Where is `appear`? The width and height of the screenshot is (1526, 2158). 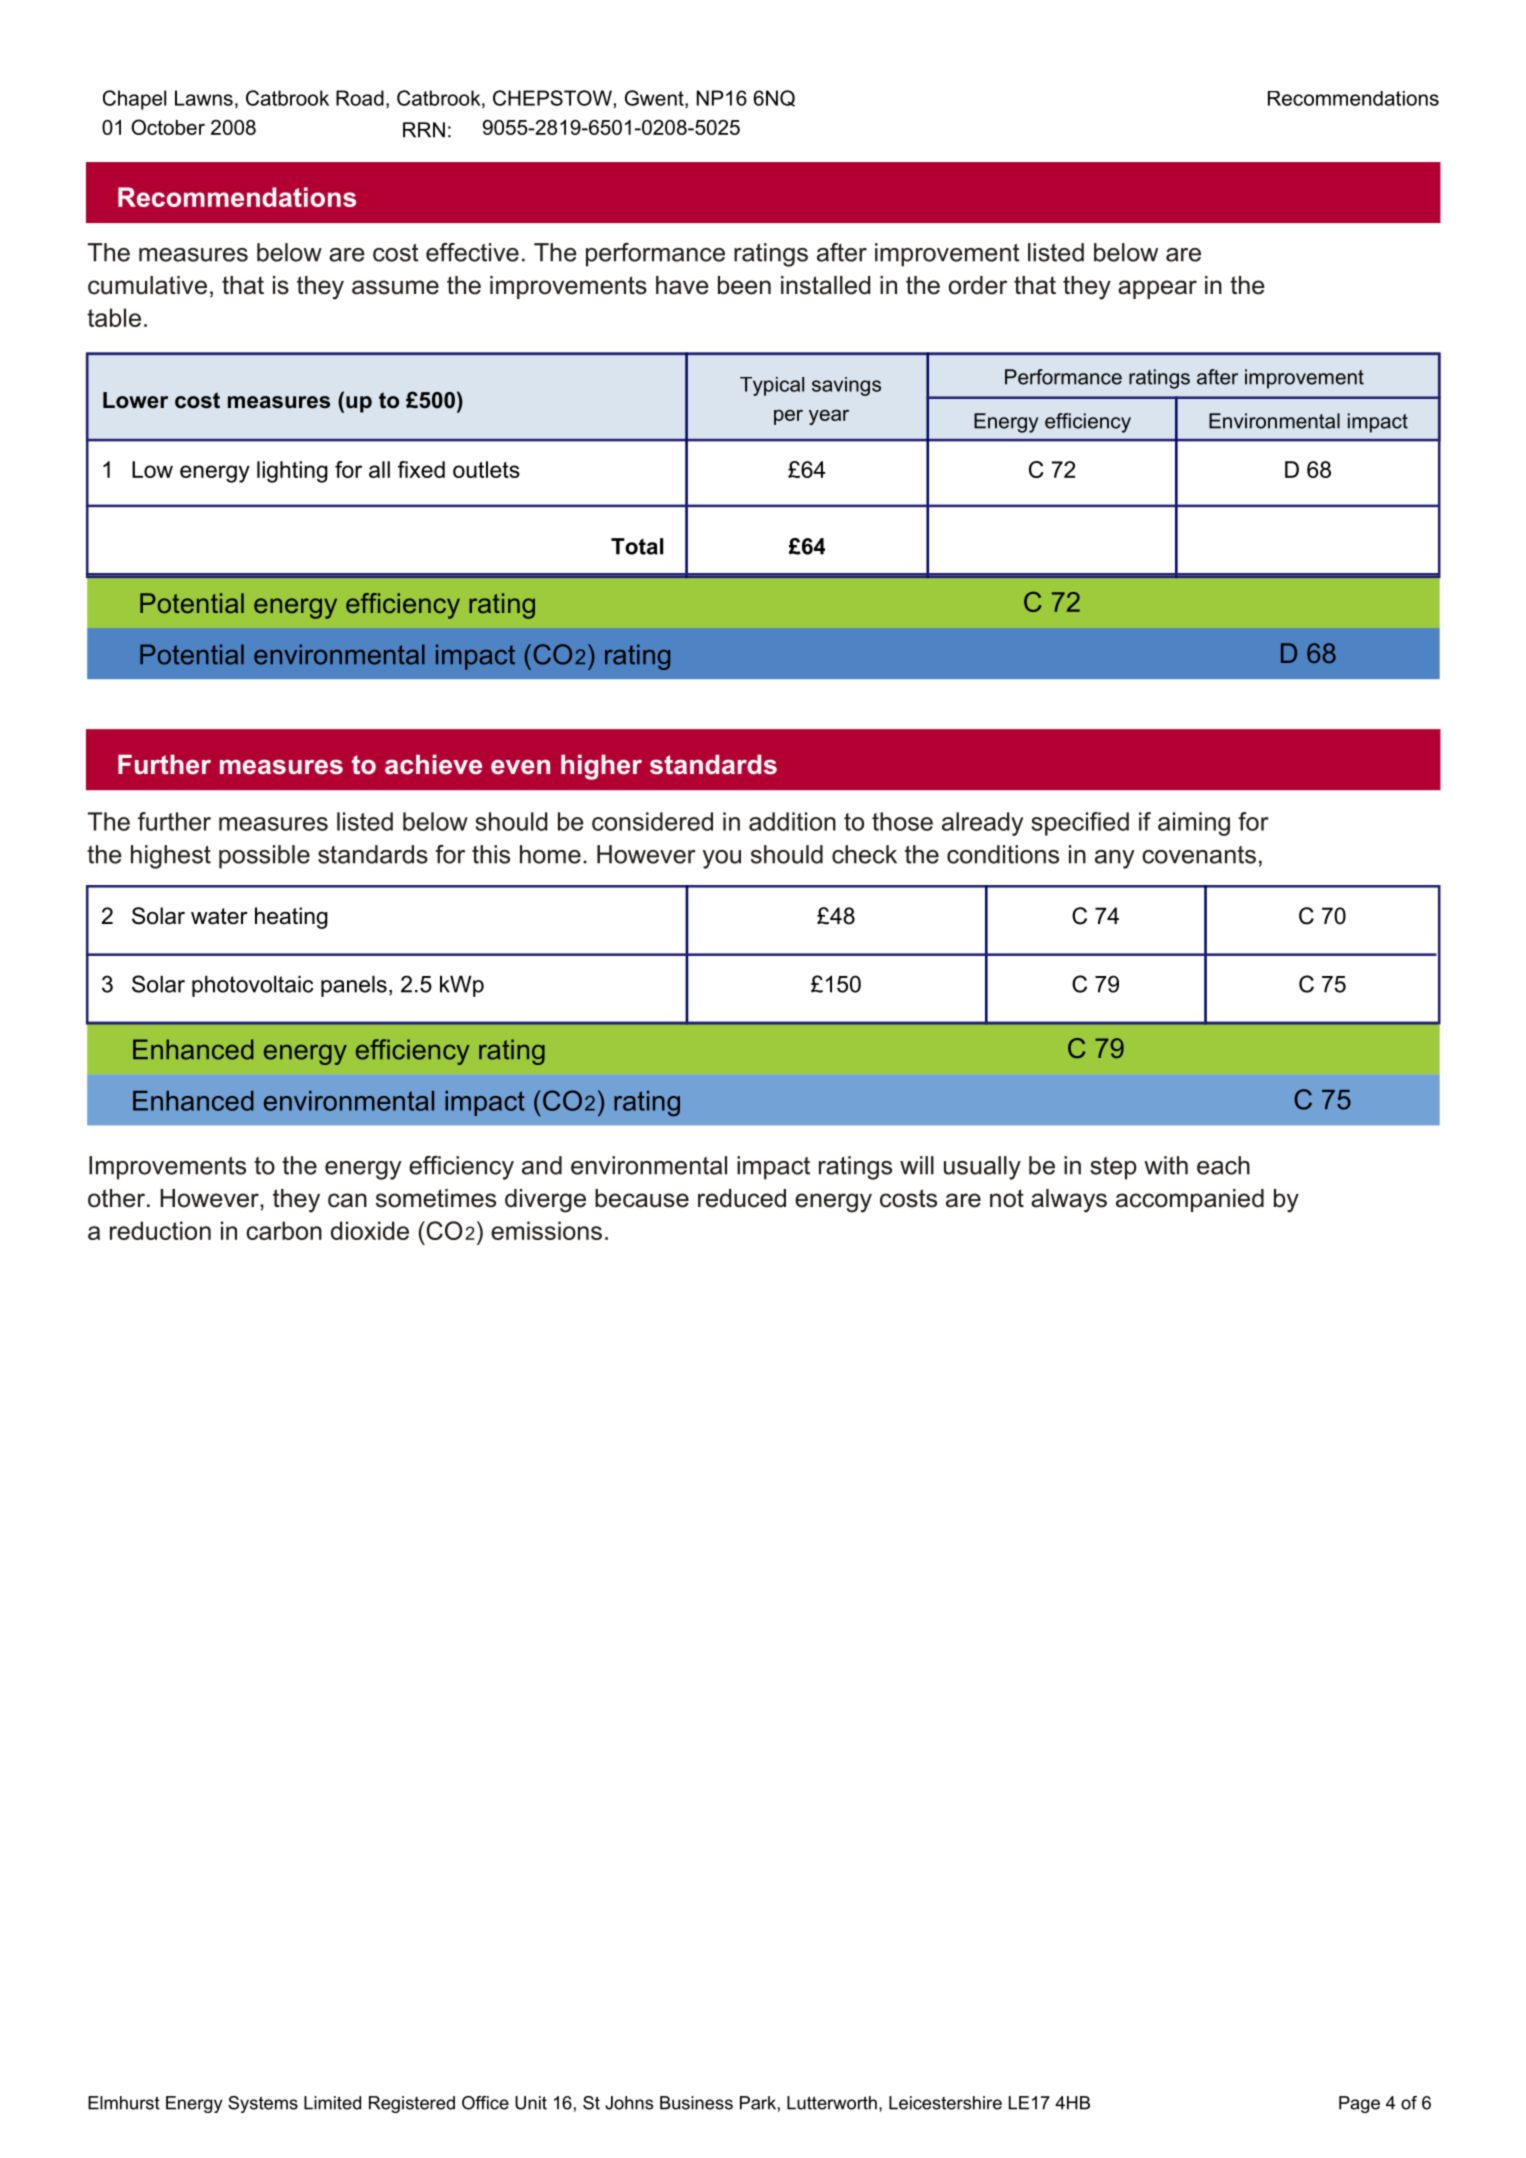 appear is located at coordinates (1157, 289).
